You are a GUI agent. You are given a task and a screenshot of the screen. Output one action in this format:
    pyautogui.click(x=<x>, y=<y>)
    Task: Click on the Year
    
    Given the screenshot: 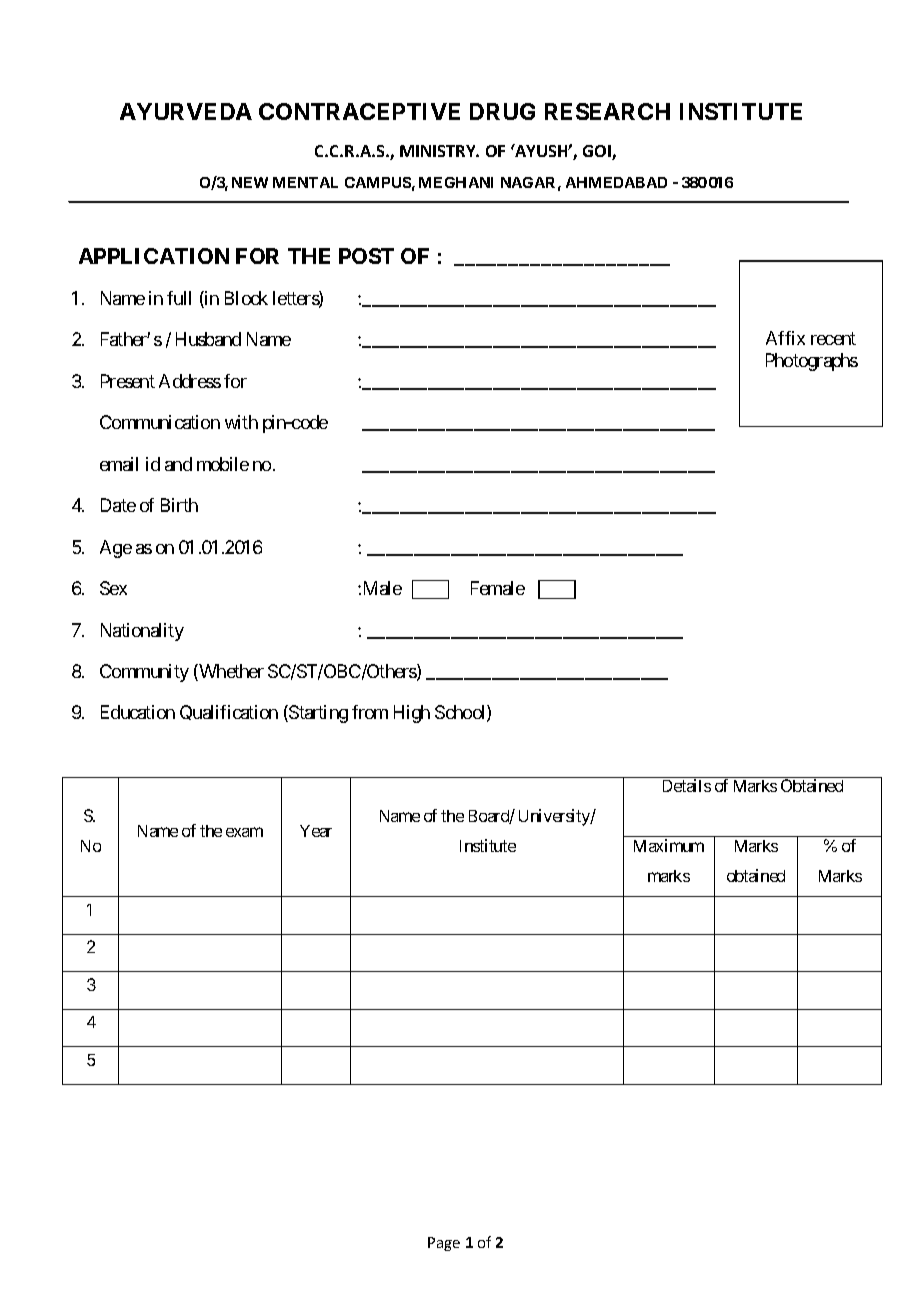 What is the action you would take?
    pyautogui.click(x=316, y=831)
